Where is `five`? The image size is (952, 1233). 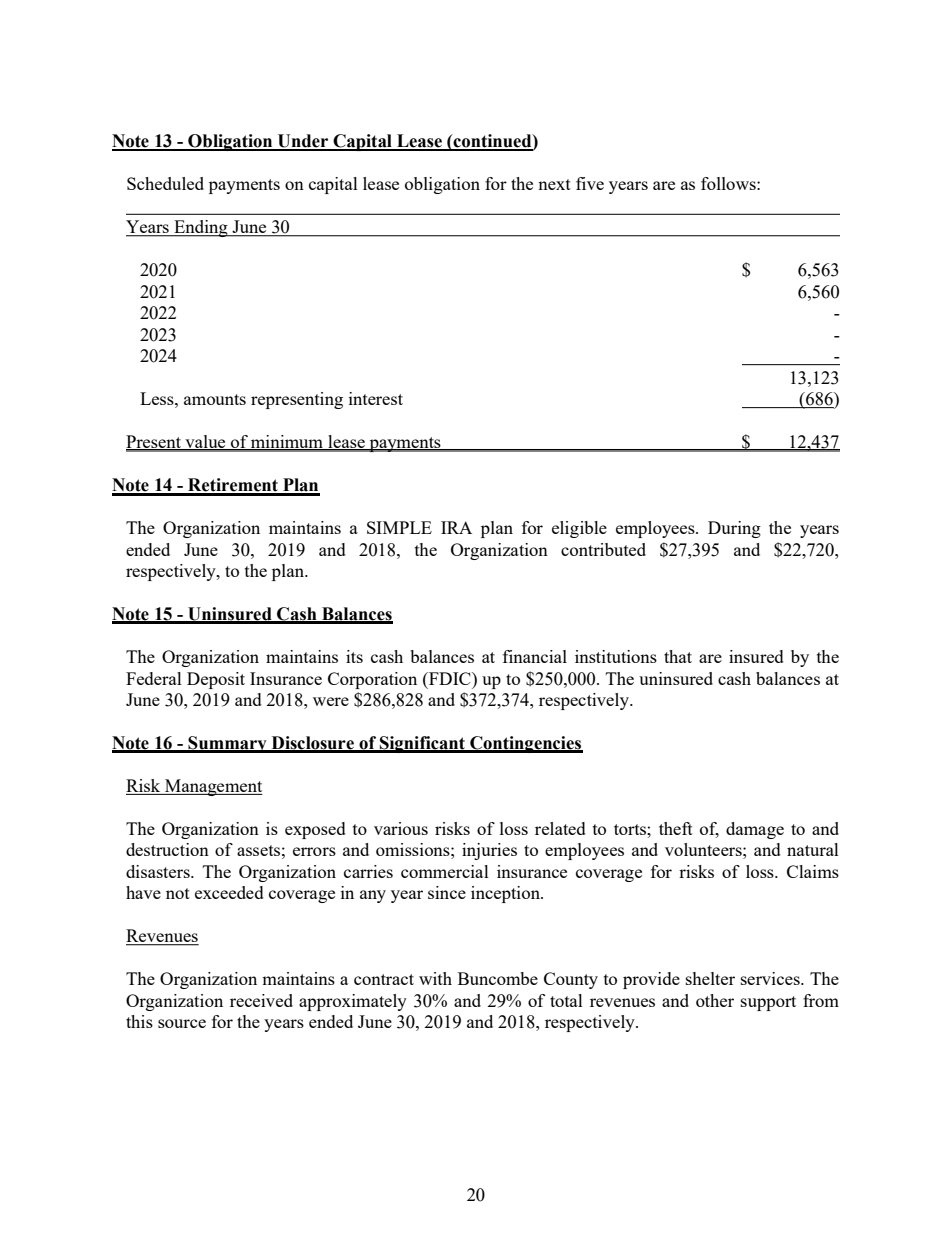 five is located at coordinates (590, 183).
